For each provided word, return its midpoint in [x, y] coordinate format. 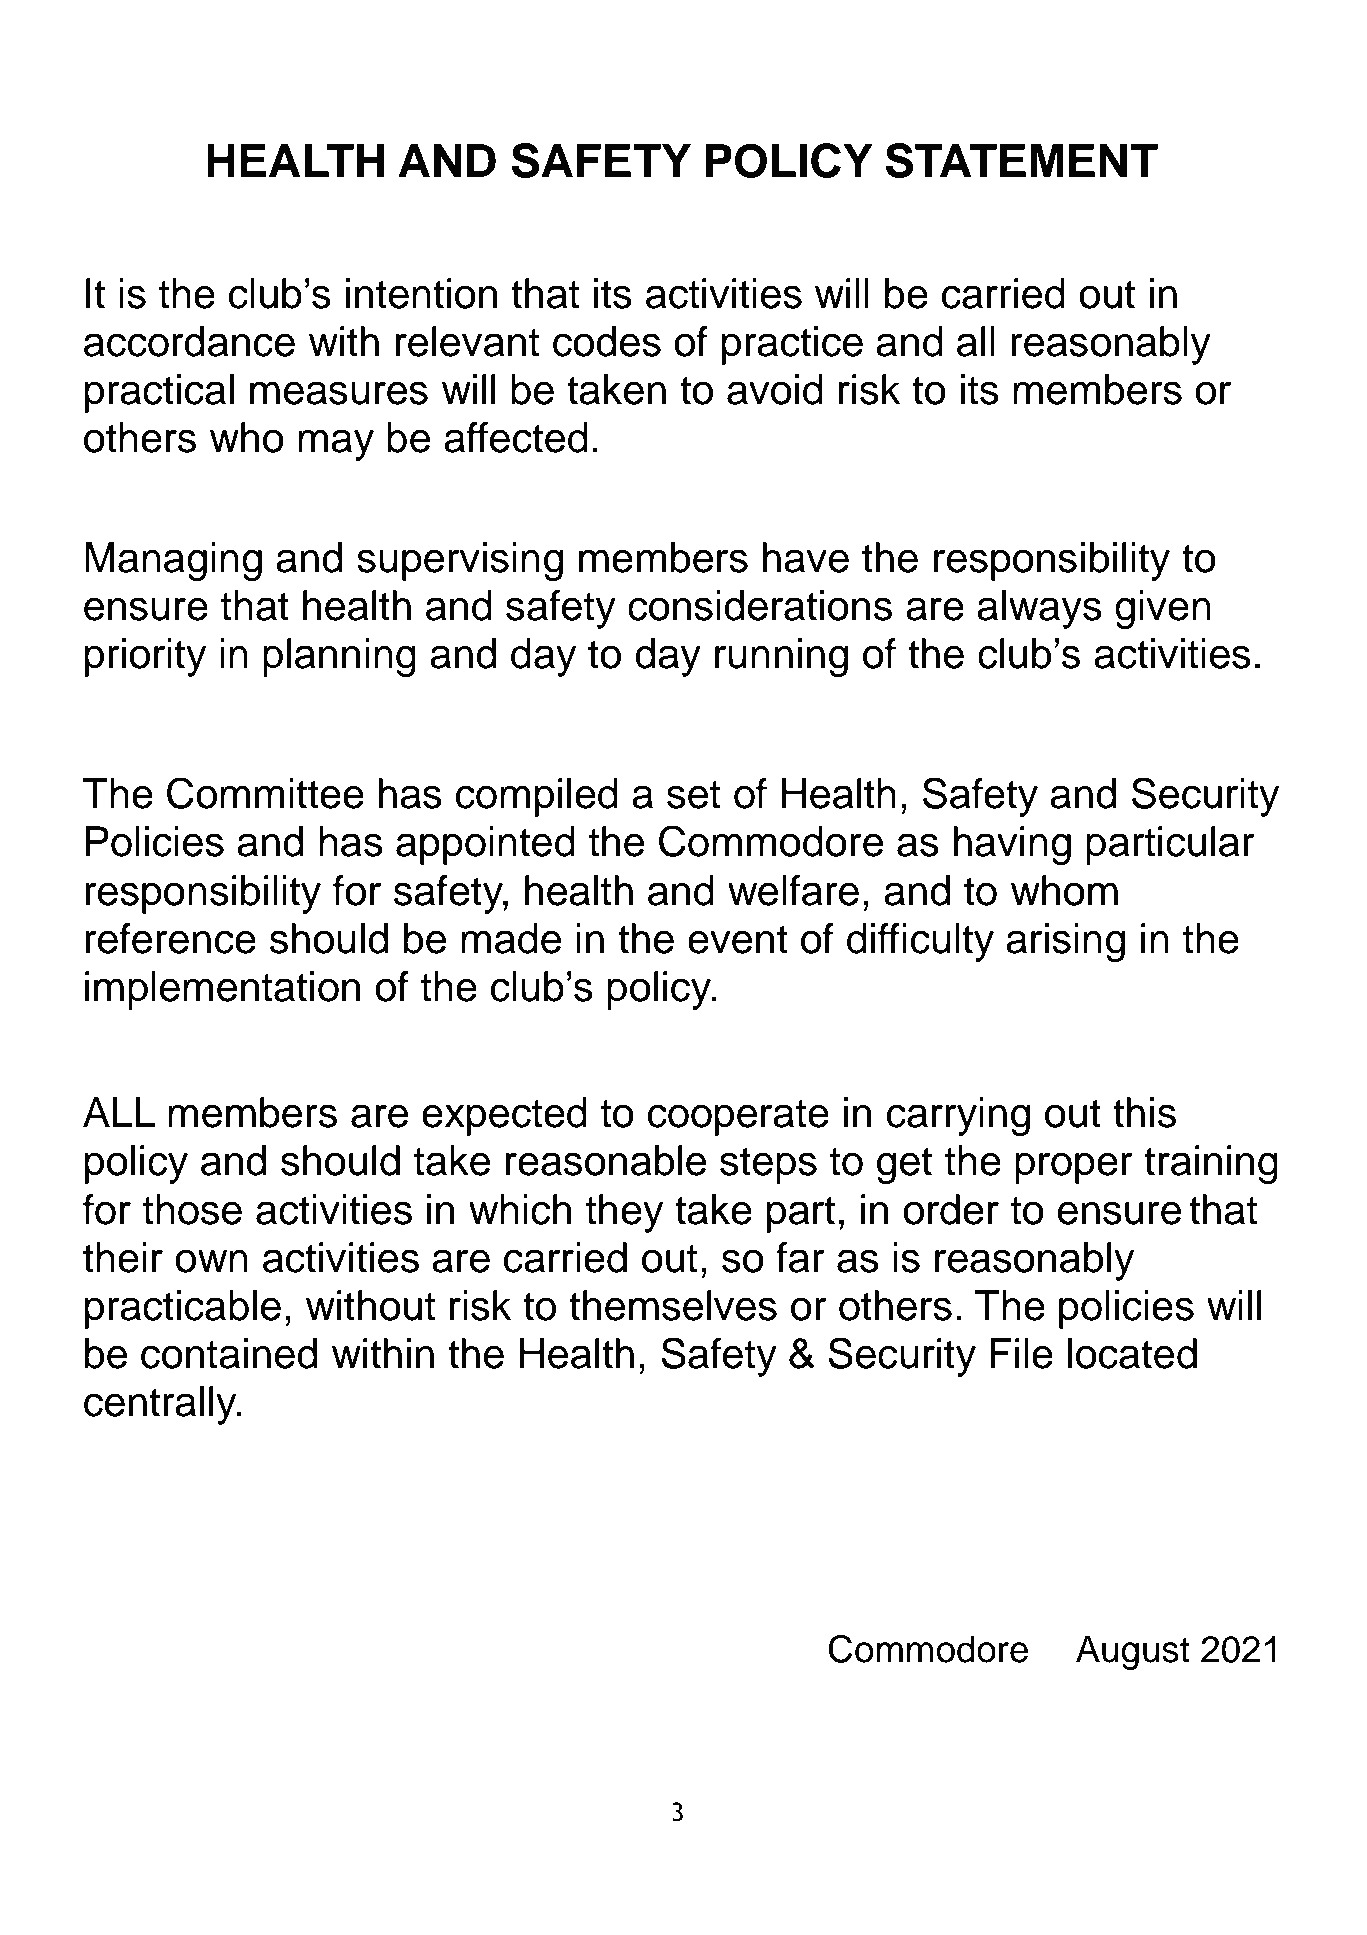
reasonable [606, 1160]
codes [607, 341]
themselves [673, 1305]
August [1133, 1652]
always [1039, 609]
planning [339, 657]
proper [1074, 1168]
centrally [161, 1405]
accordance [189, 341]
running [781, 657]
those [192, 1209]
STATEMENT [1022, 160]
